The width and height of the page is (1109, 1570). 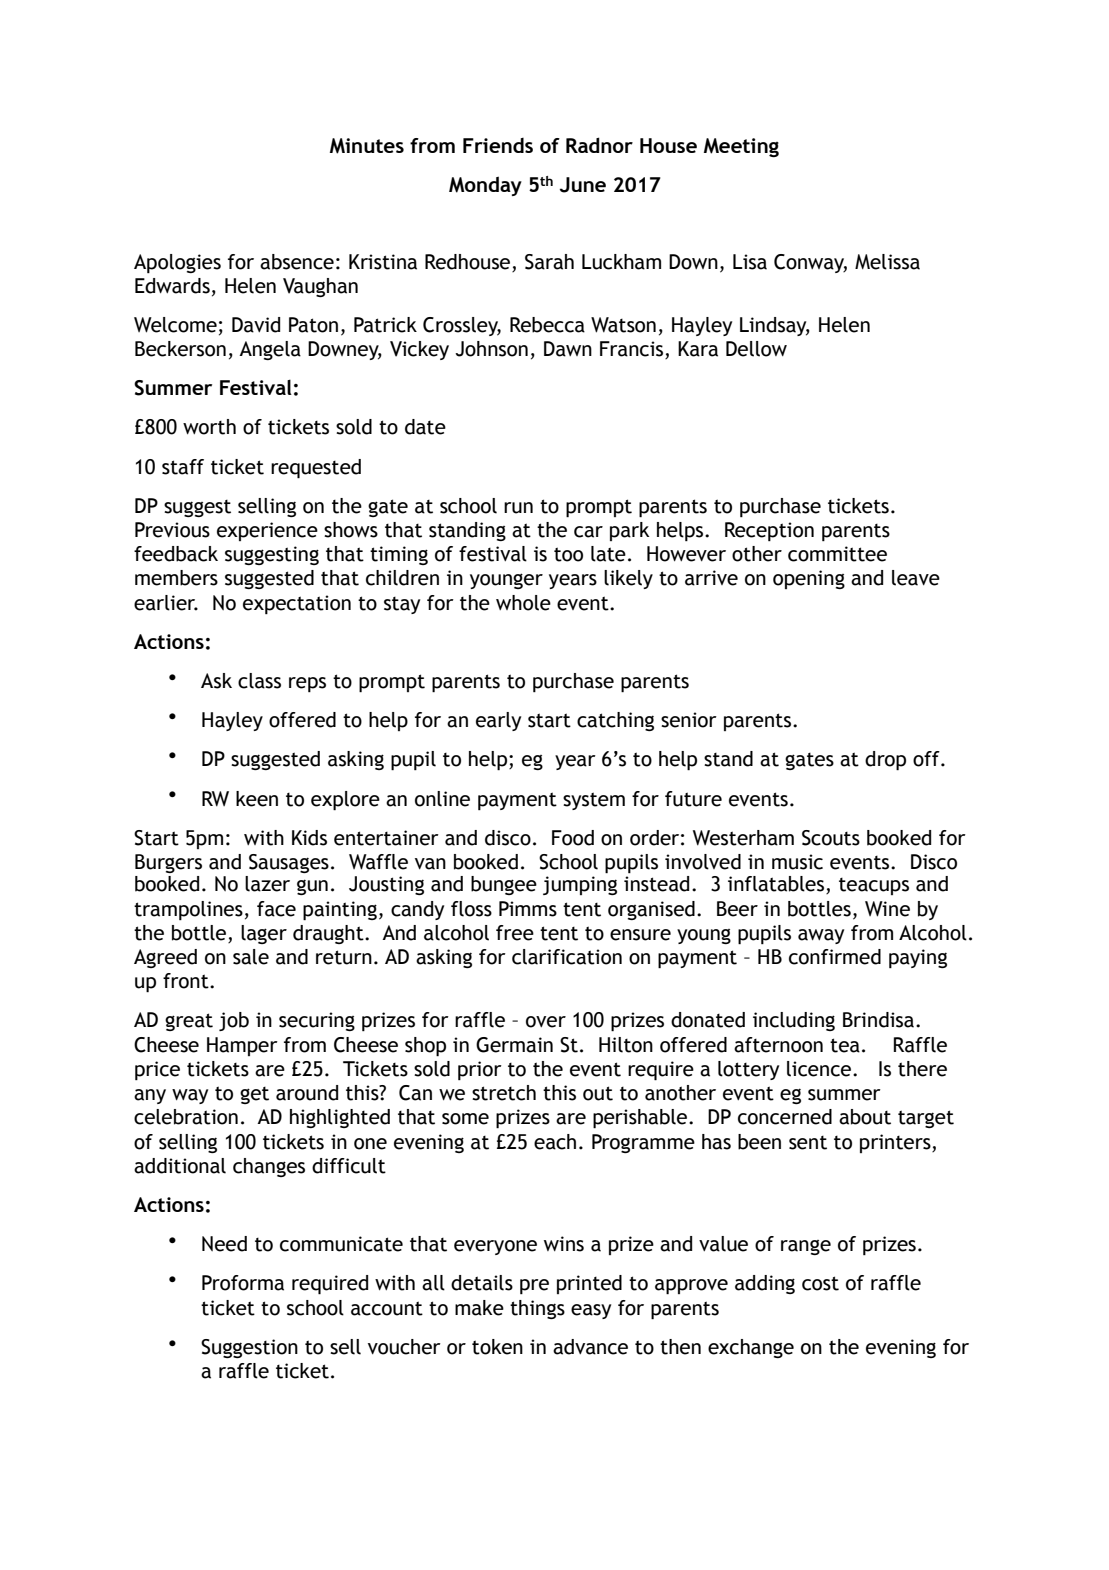 I want to click on free, so click(x=515, y=933).
